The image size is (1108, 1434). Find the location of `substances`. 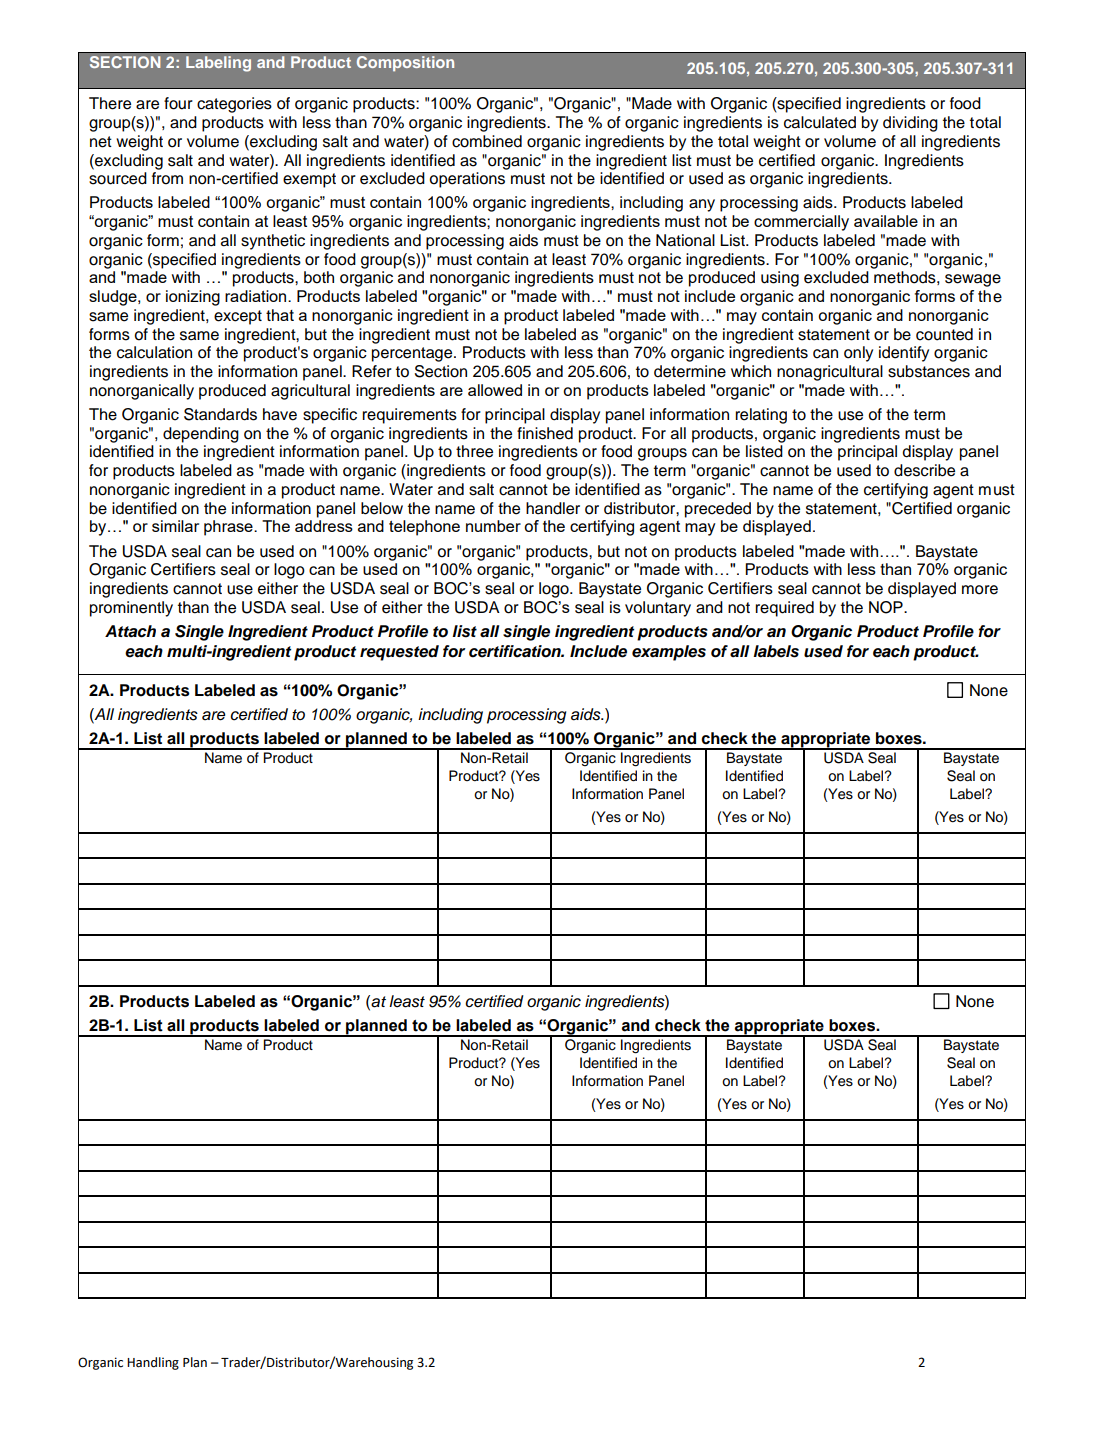

substances is located at coordinates (929, 371).
